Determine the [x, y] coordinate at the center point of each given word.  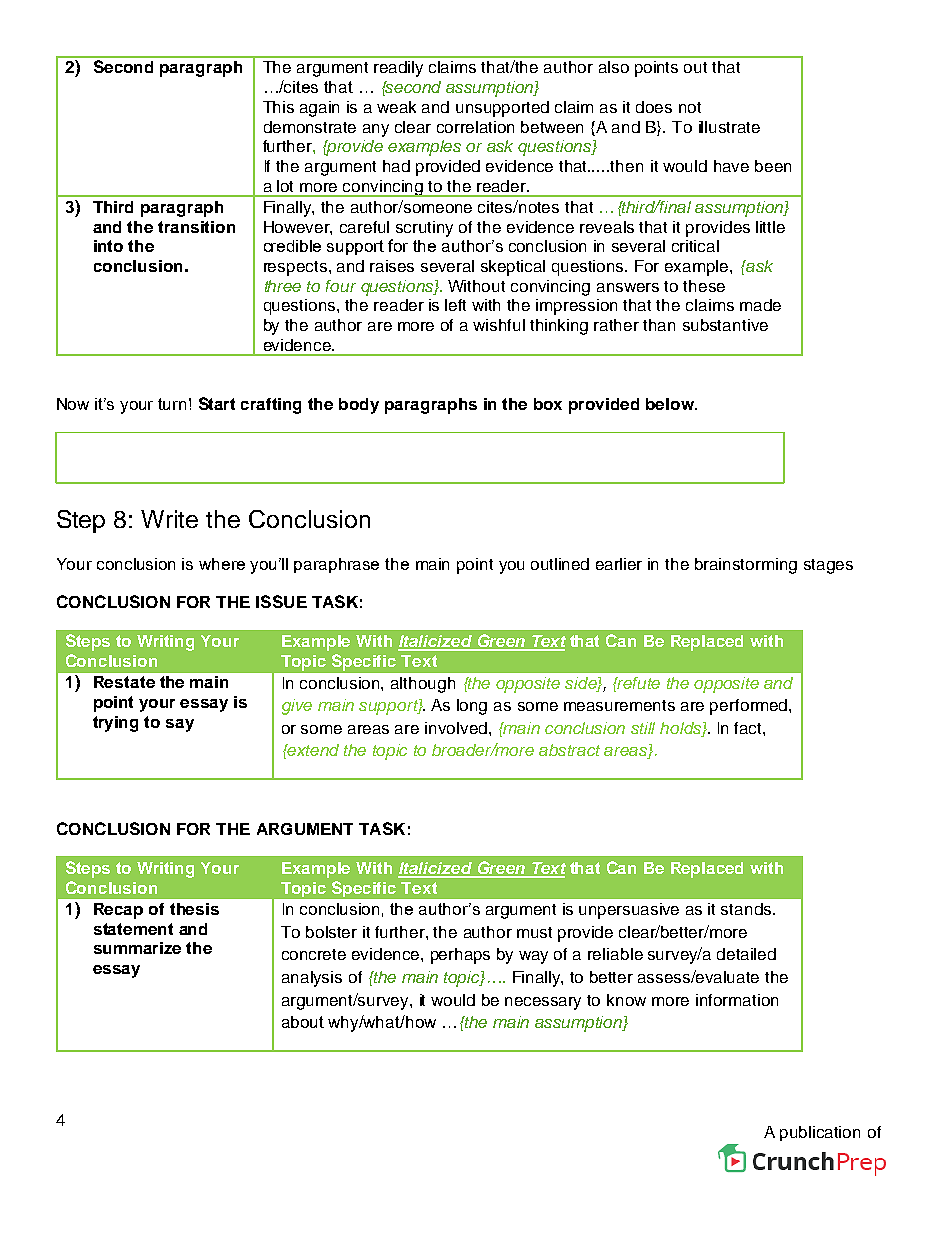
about [303, 1022]
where [222, 564]
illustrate [729, 127]
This [278, 107]
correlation [475, 127]
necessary [543, 1003]
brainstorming [746, 566]
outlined [560, 564]
